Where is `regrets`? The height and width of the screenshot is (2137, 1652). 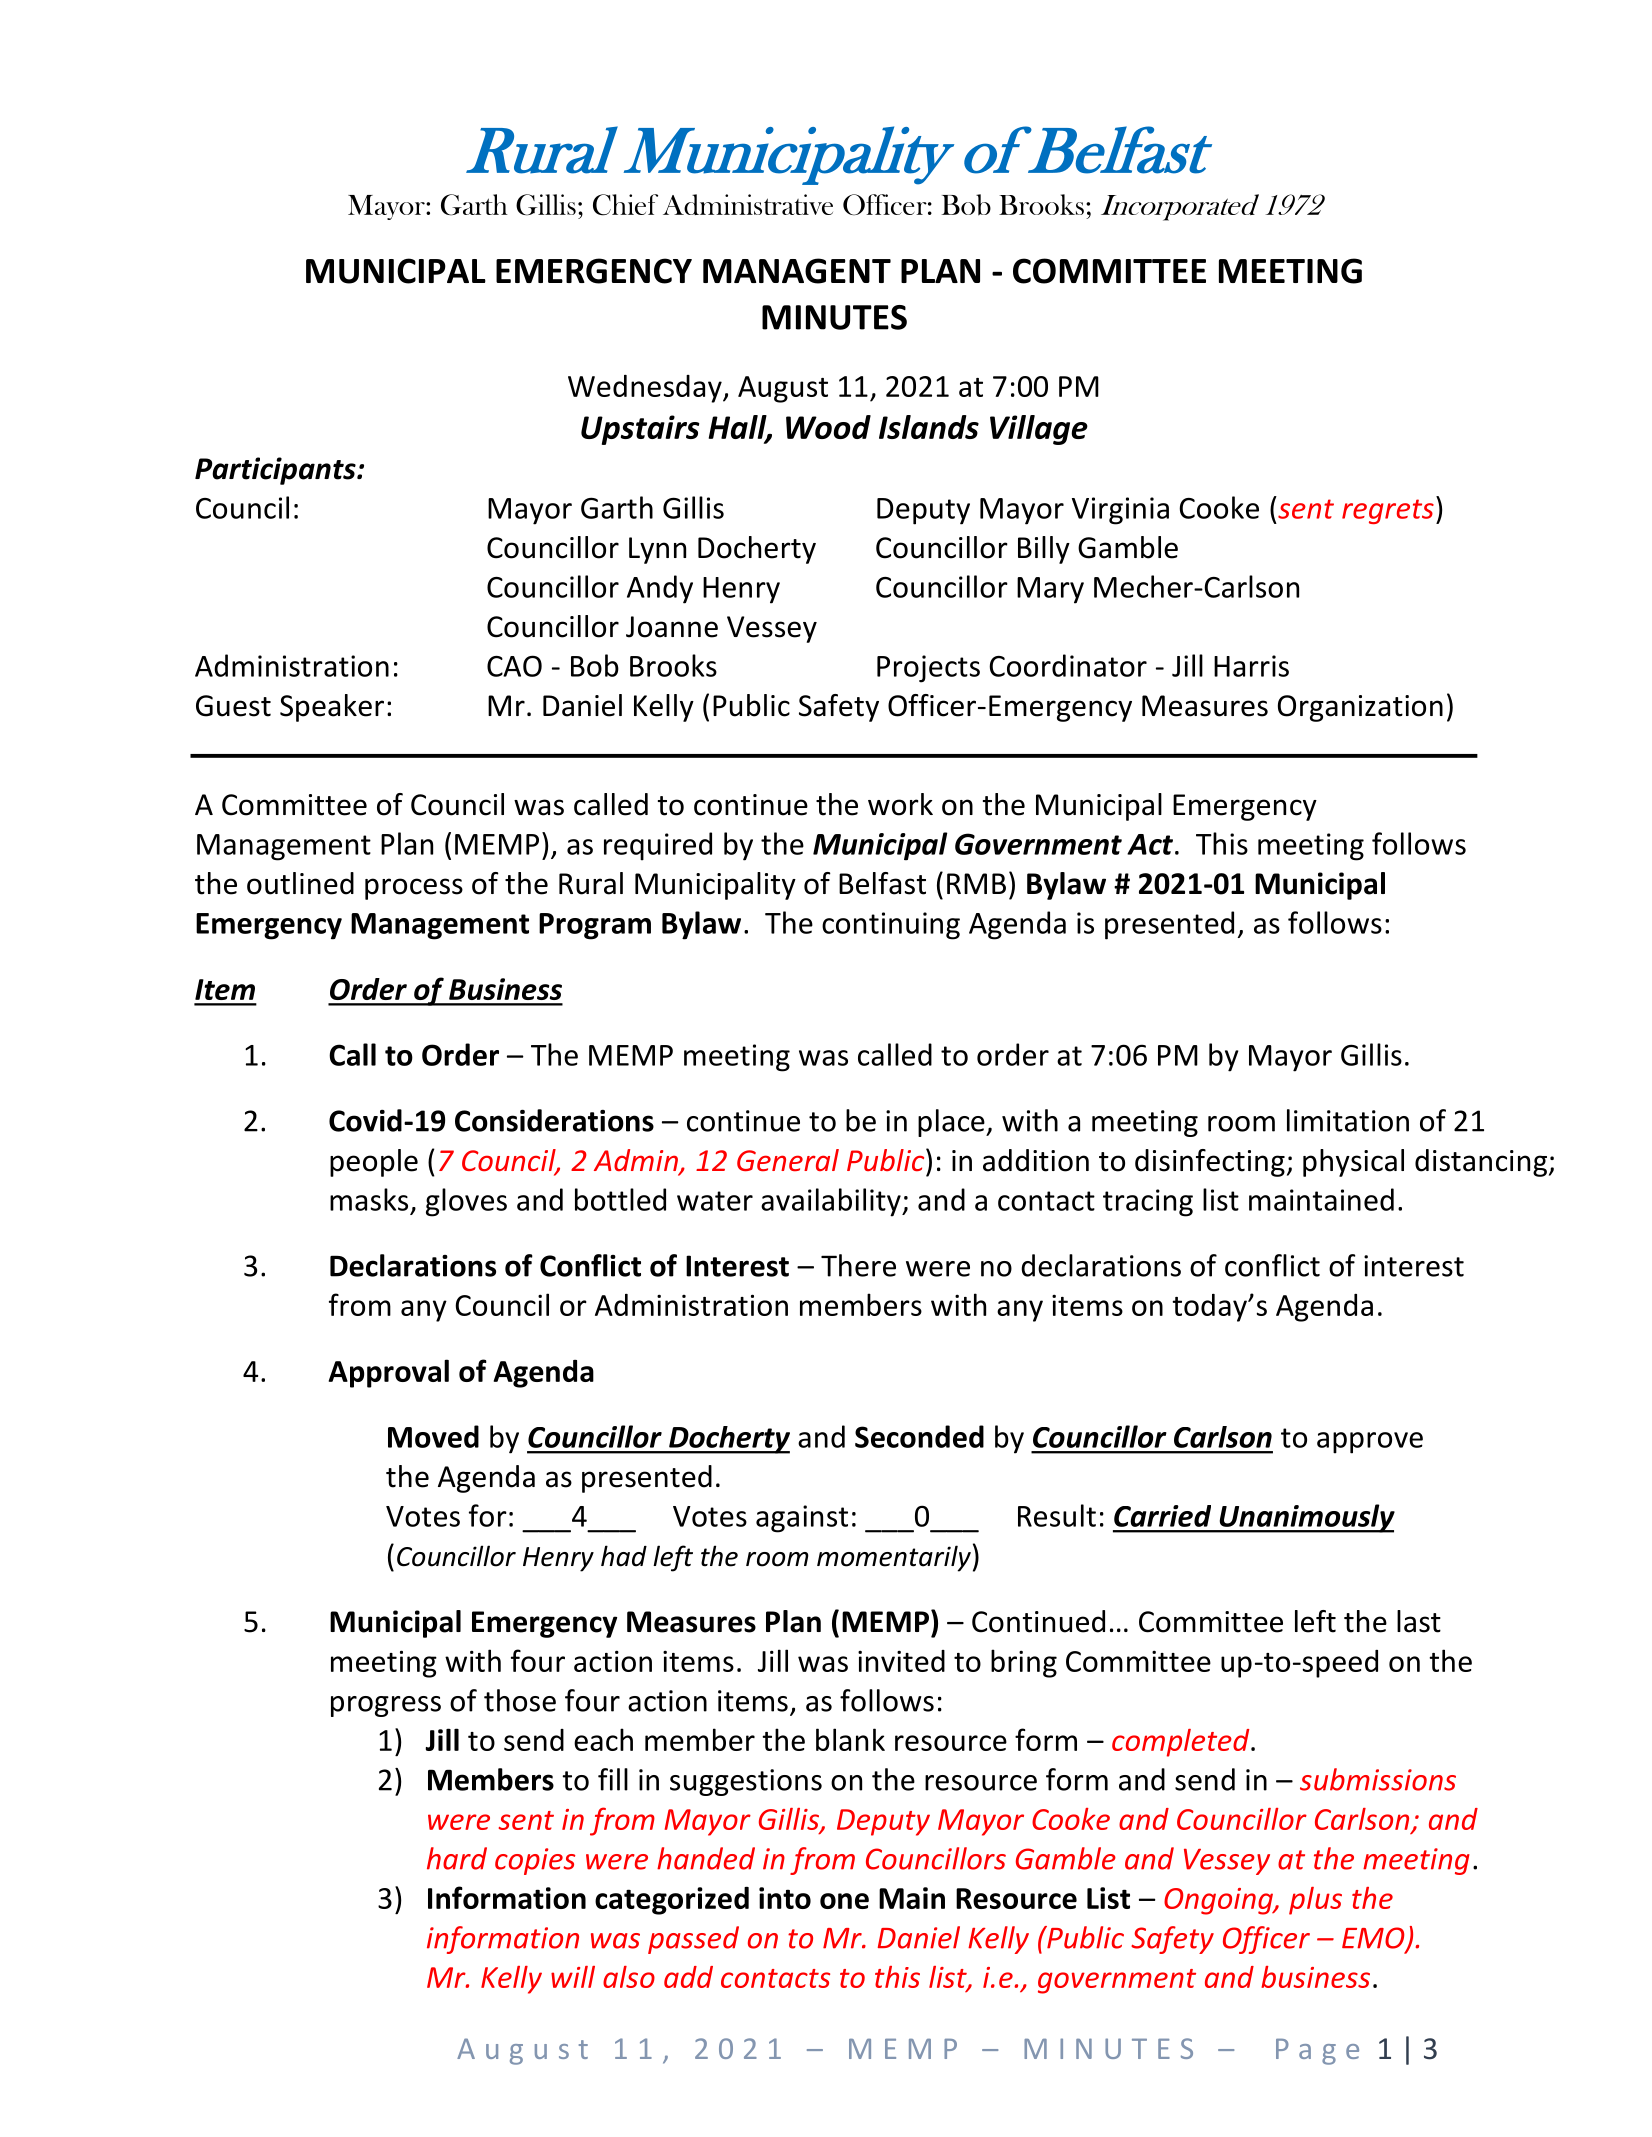 regrets is located at coordinates (1388, 511).
